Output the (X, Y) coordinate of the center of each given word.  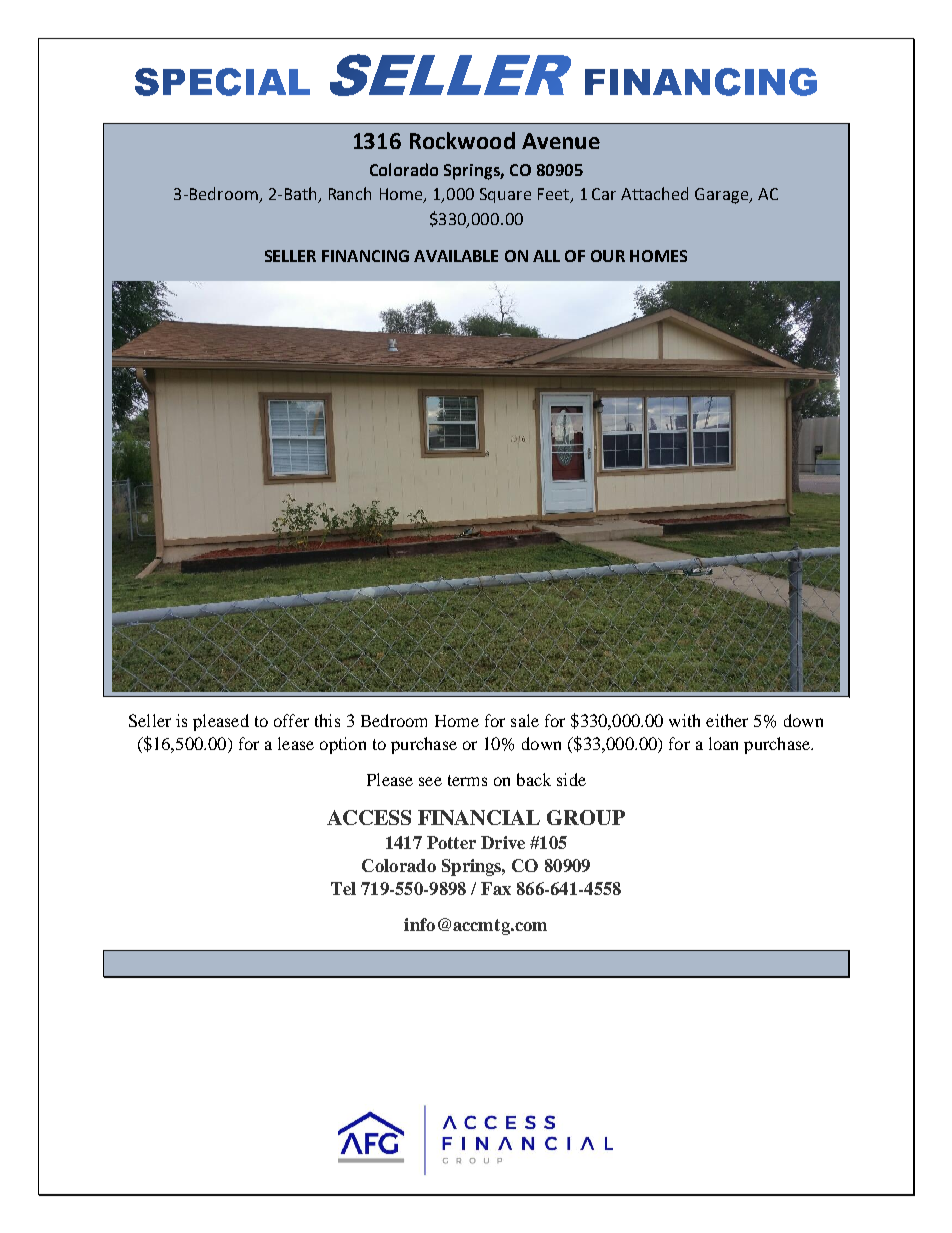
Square (505, 195)
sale (525, 720)
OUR (608, 256)
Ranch (350, 193)
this (327, 720)
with (684, 720)
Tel (343, 888)
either (727, 720)
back (534, 779)
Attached (654, 193)
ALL (546, 256)
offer (291, 720)
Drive (503, 842)
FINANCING (365, 256)
